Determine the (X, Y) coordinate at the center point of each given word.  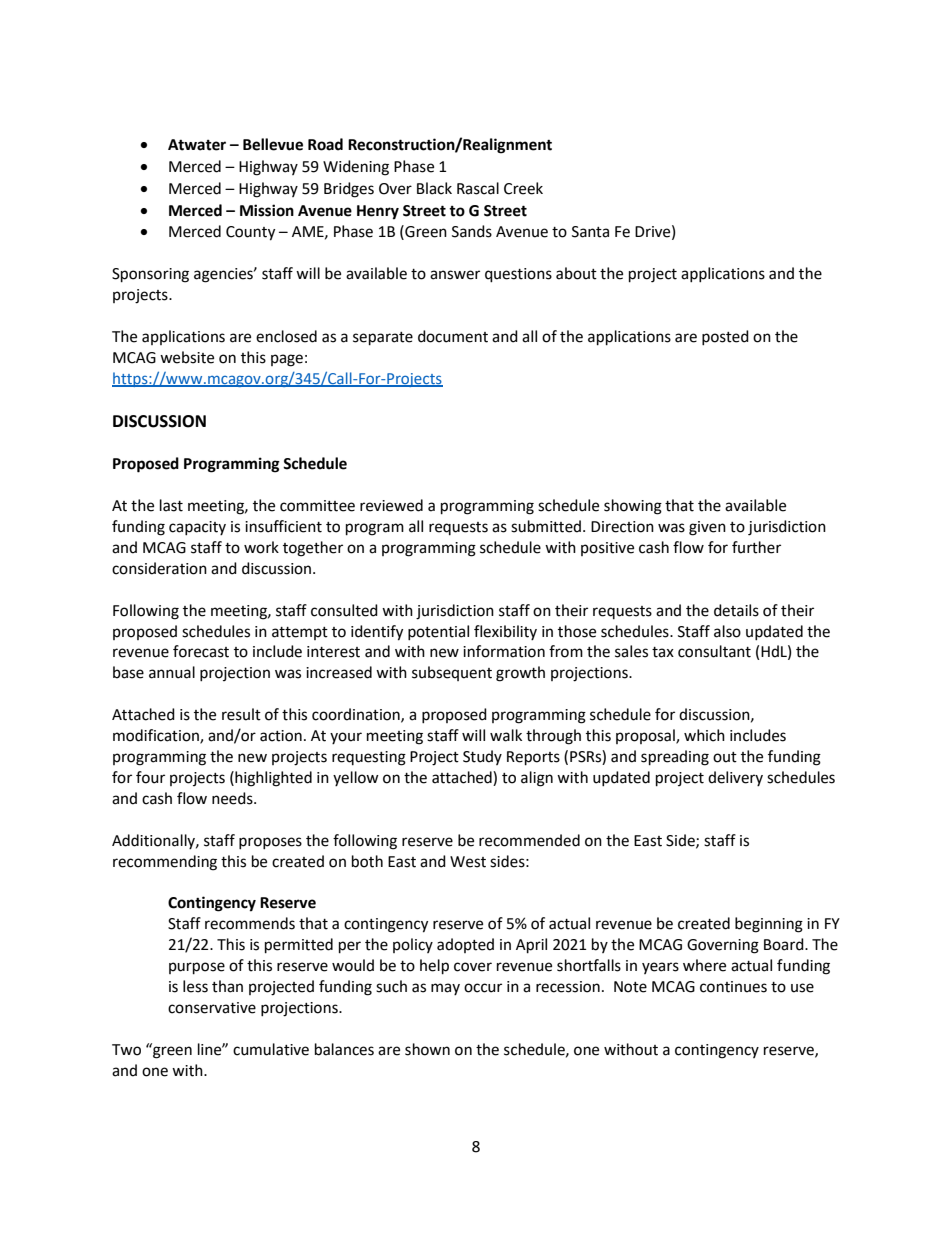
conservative (212, 1008)
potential (438, 632)
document (453, 336)
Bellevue (273, 144)
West (468, 862)
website (187, 357)
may (445, 989)
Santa (590, 232)
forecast (201, 651)
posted (725, 337)
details (736, 610)
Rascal (478, 188)
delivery (735, 778)
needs (233, 798)
